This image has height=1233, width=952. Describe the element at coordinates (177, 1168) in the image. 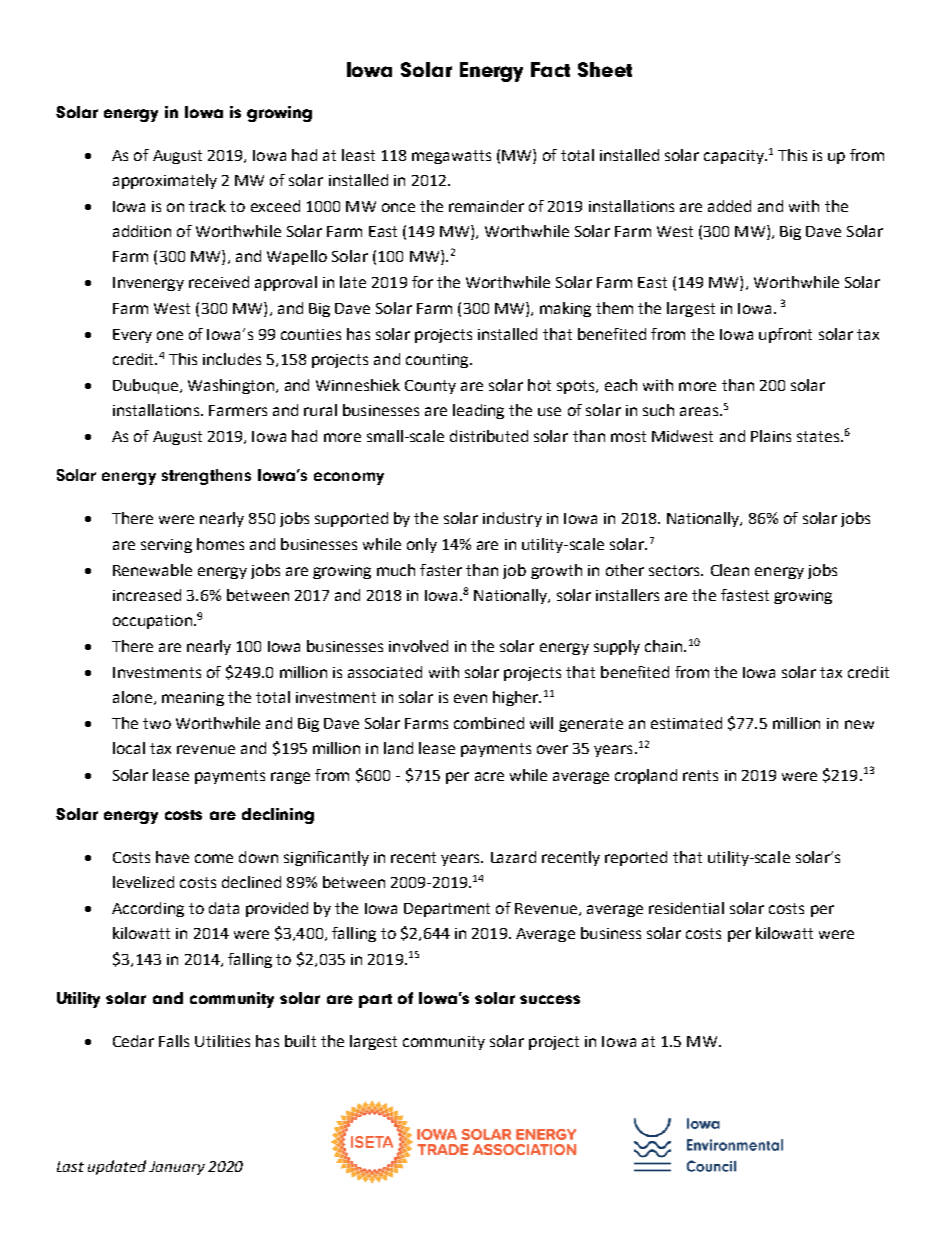

I see `January` at that location.
